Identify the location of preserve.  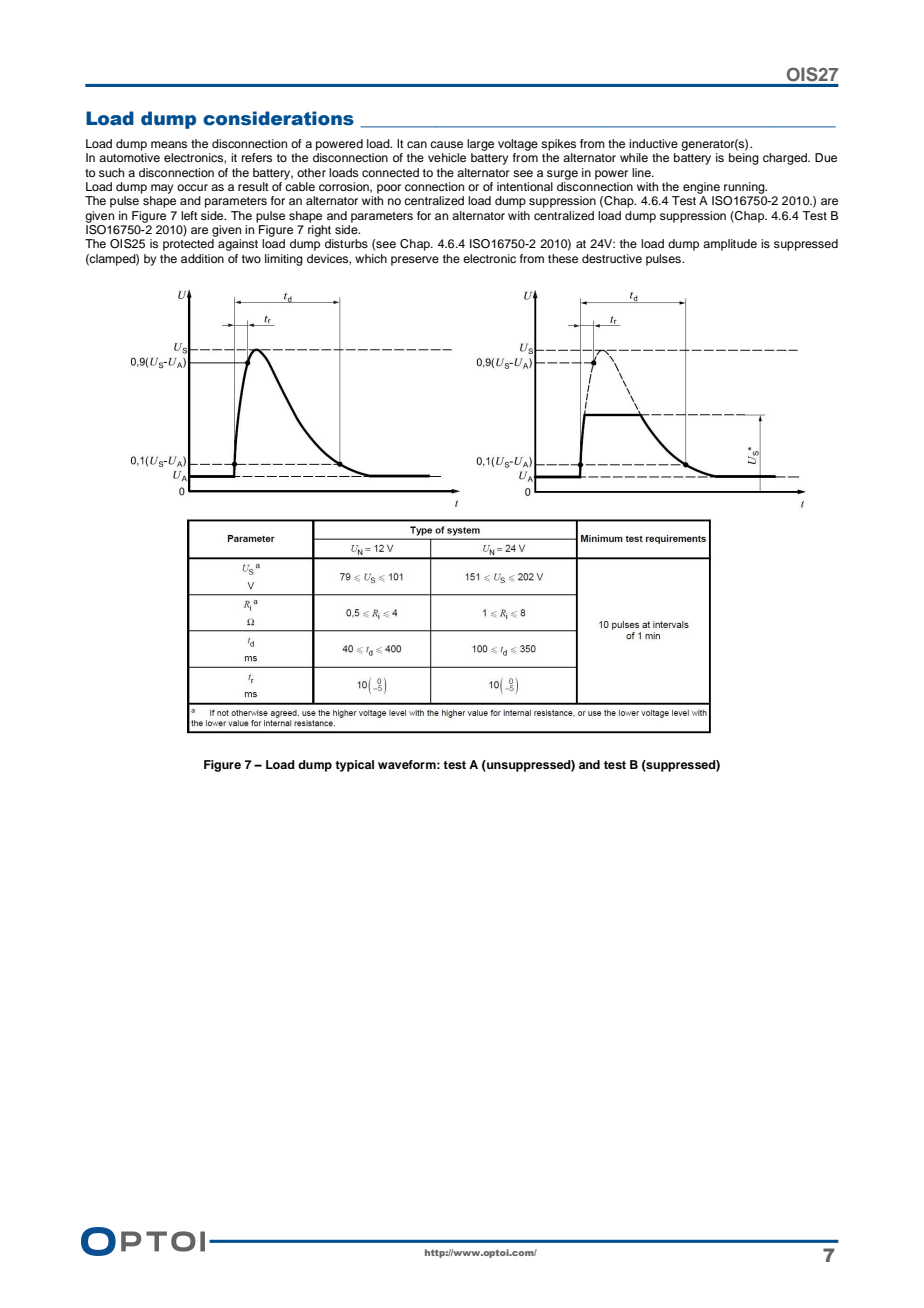
(415, 261).
